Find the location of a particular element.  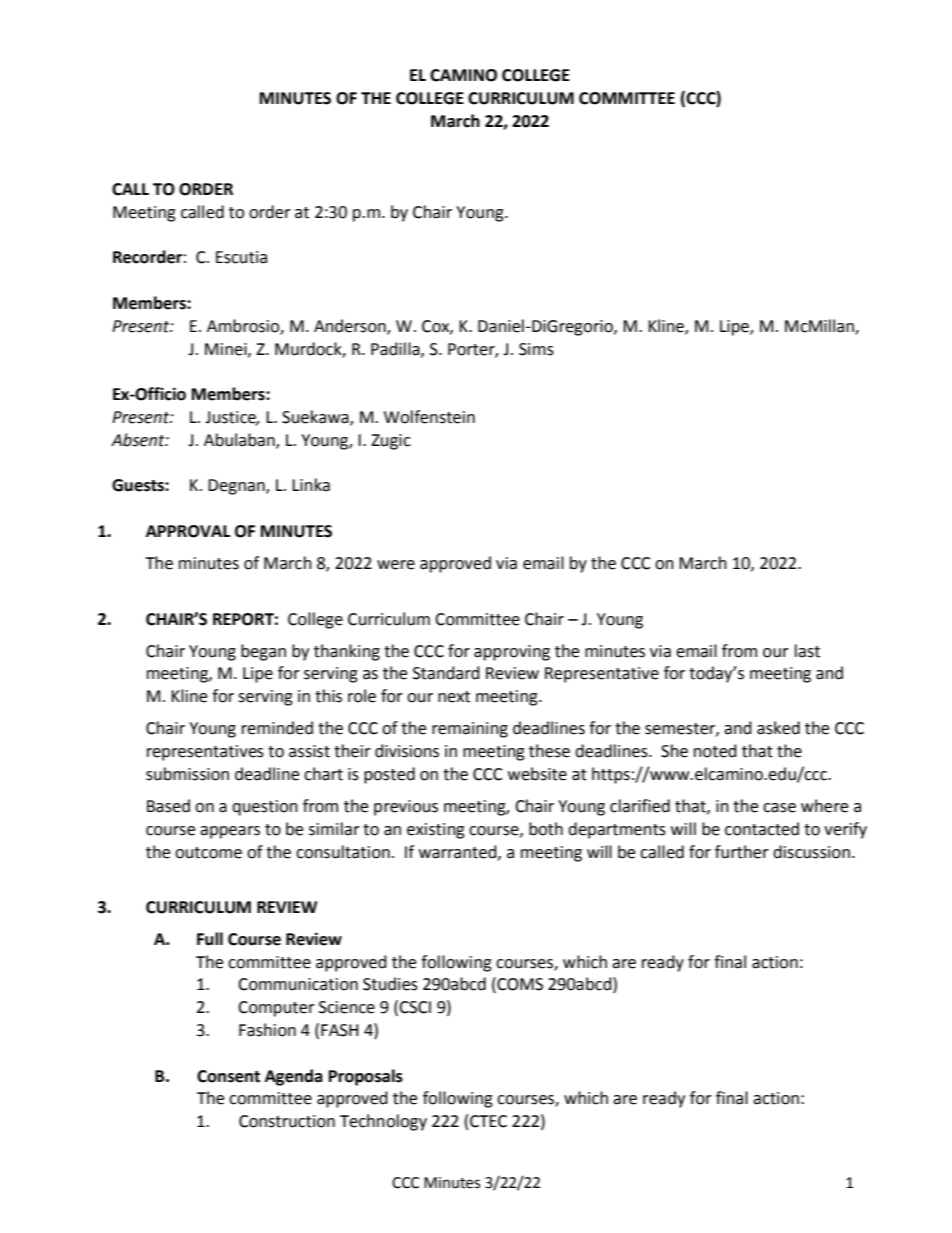

Sims is located at coordinates (536, 349).
